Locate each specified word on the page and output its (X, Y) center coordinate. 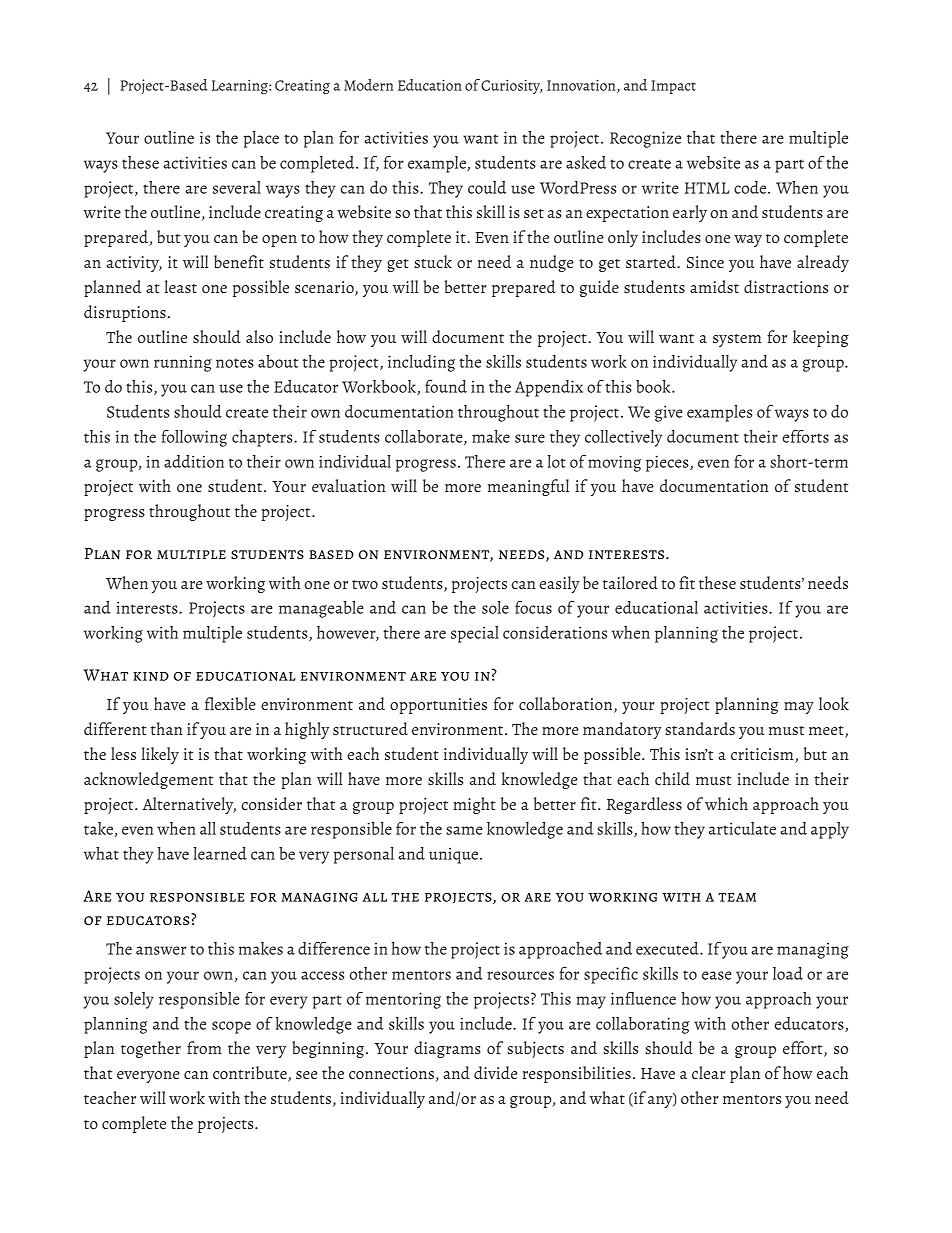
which (726, 803)
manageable (321, 609)
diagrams (447, 1049)
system (737, 340)
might (474, 805)
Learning (241, 87)
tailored (630, 582)
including (421, 363)
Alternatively (189, 805)
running (183, 364)
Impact (673, 87)
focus (533, 607)
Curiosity (512, 87)
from (204, 1047)
